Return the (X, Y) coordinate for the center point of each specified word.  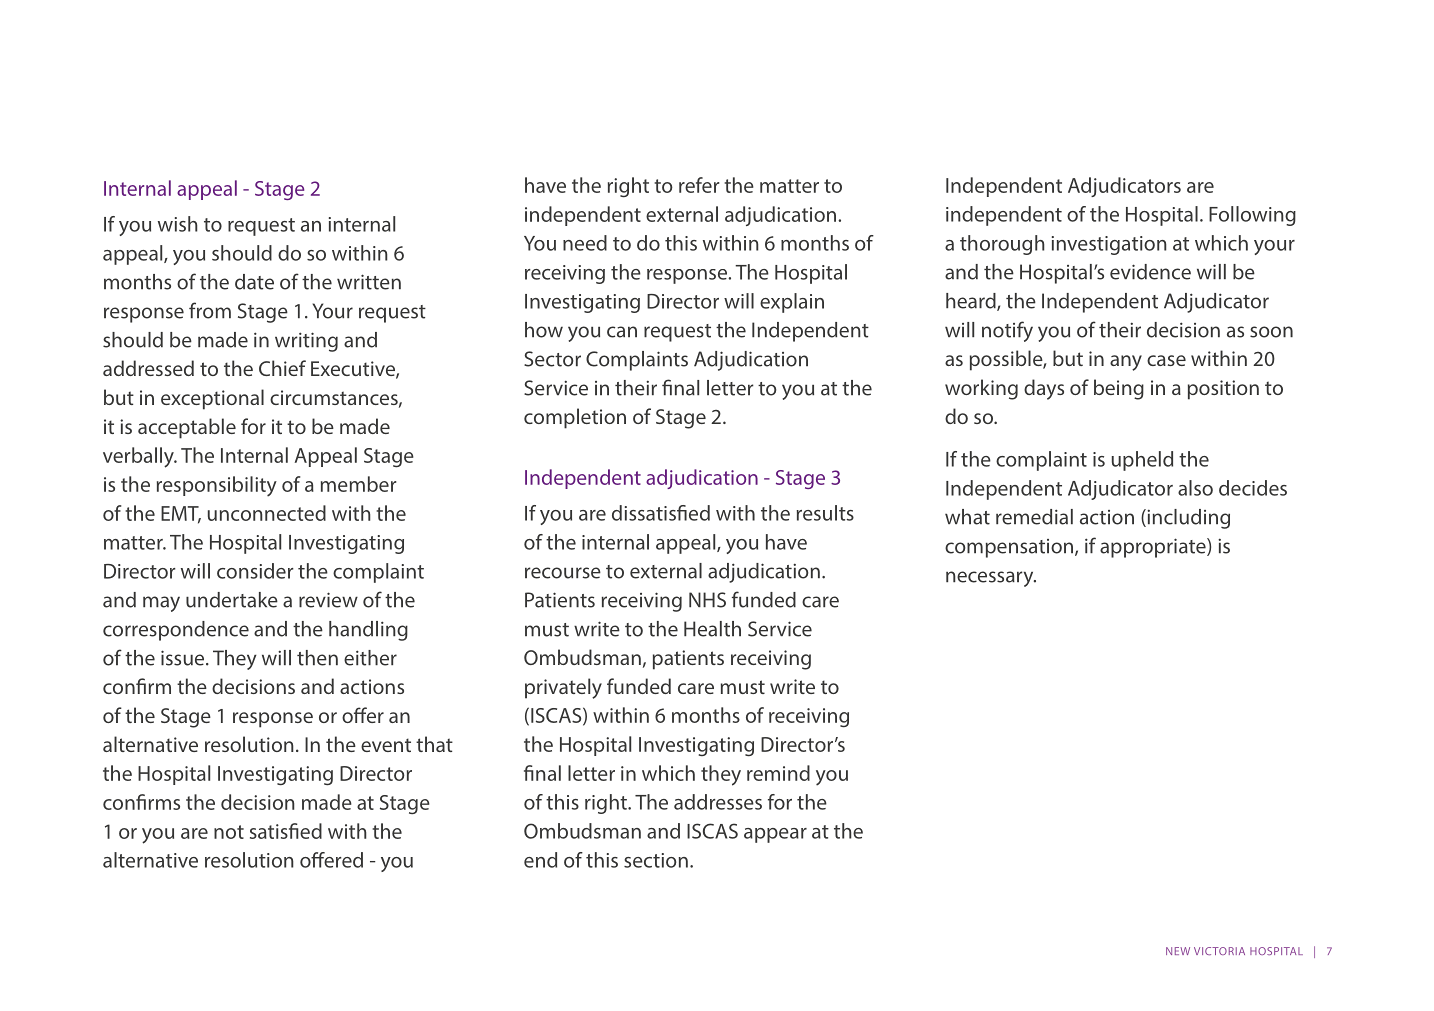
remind (778, 773)
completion (575, 418)
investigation (1109, 245)
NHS (707, 600)
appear (775, 835)
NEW (1178, 951)
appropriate (1154, 548)
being (1119, 389)
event (386, 745)
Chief (282, 368)
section (656, 860)
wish (178, 224)
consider (255, 571)
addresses (718, 802)
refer (699, 185)
